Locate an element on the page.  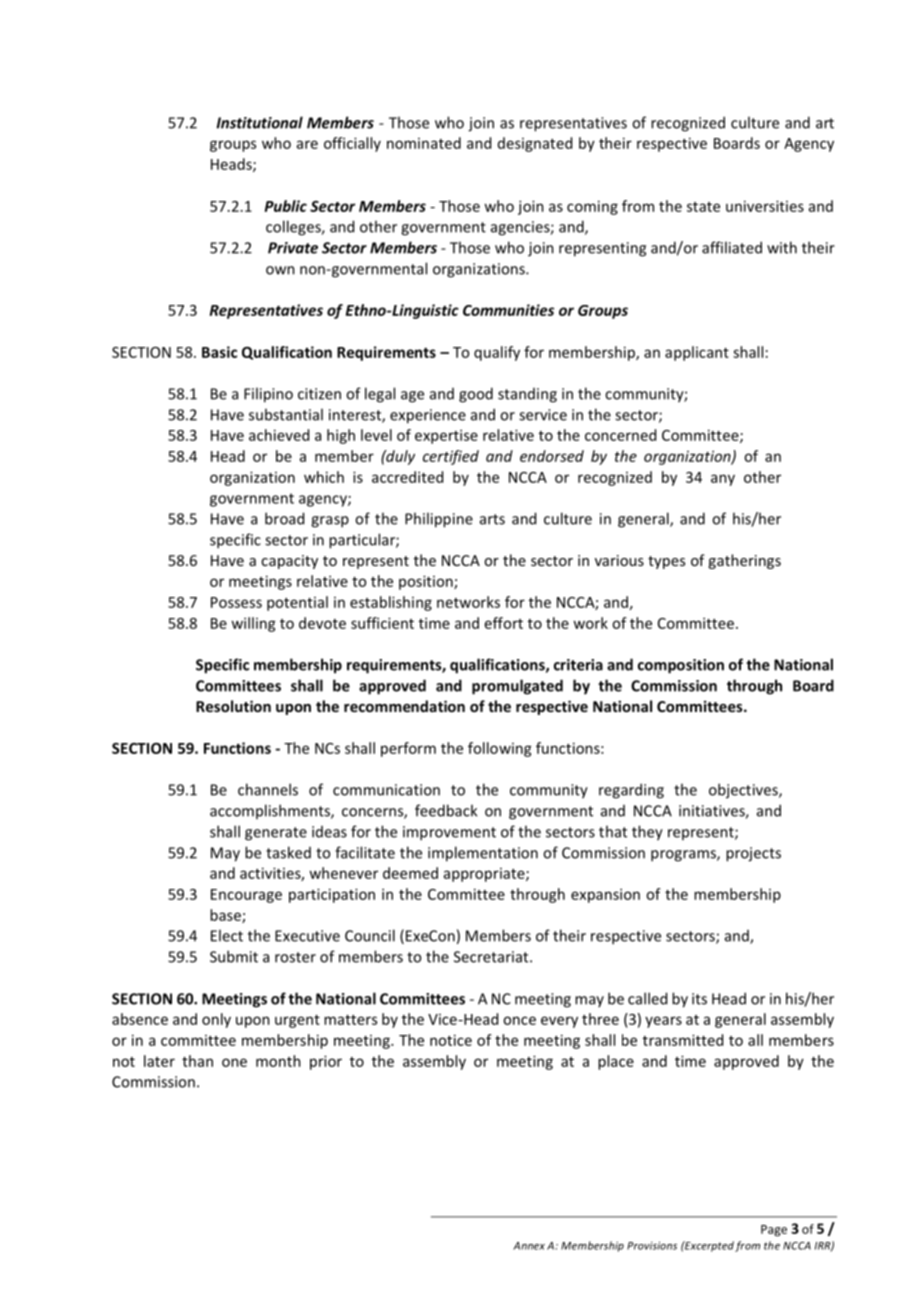
Encourage is located at coordinates (246, 896).
